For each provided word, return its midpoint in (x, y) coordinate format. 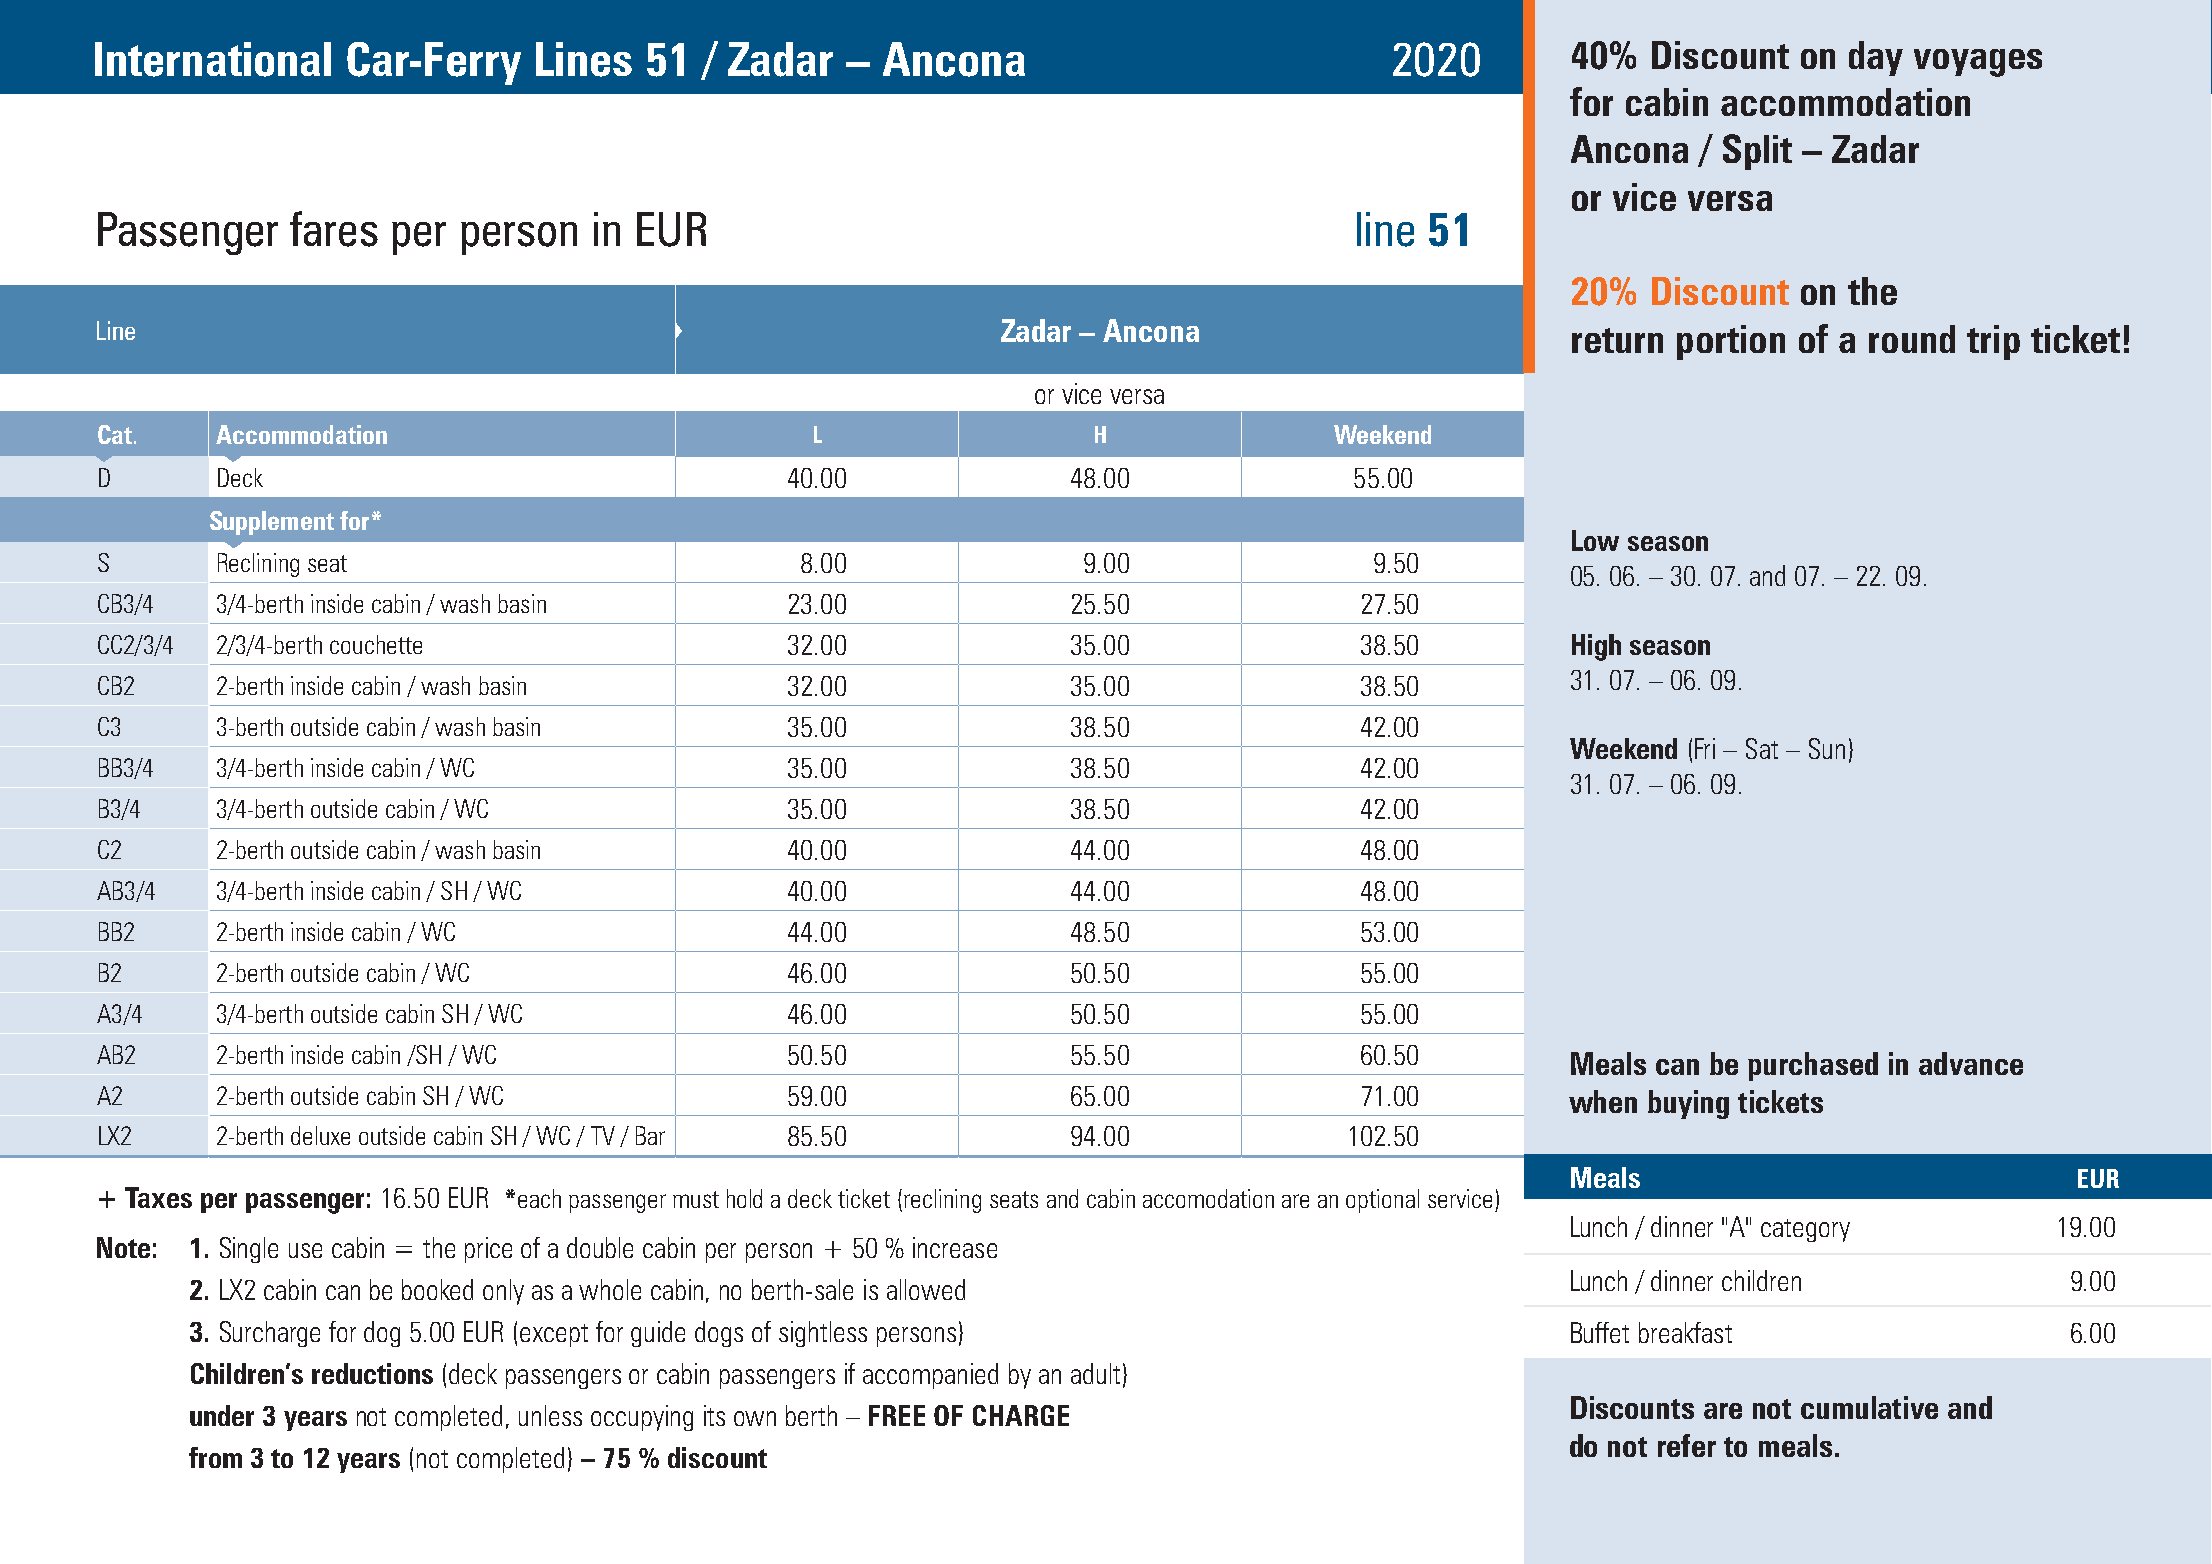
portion (1731, 342)
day (1876, 58)
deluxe (320, 1135)
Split (1757, 152)
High (1596, 647)
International (213, 59)
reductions (372, 1373)
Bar (650, 1135)
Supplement (272, 523)
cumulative (1869, 1407)
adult (1095, 1373)
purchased (1813, 1066)
